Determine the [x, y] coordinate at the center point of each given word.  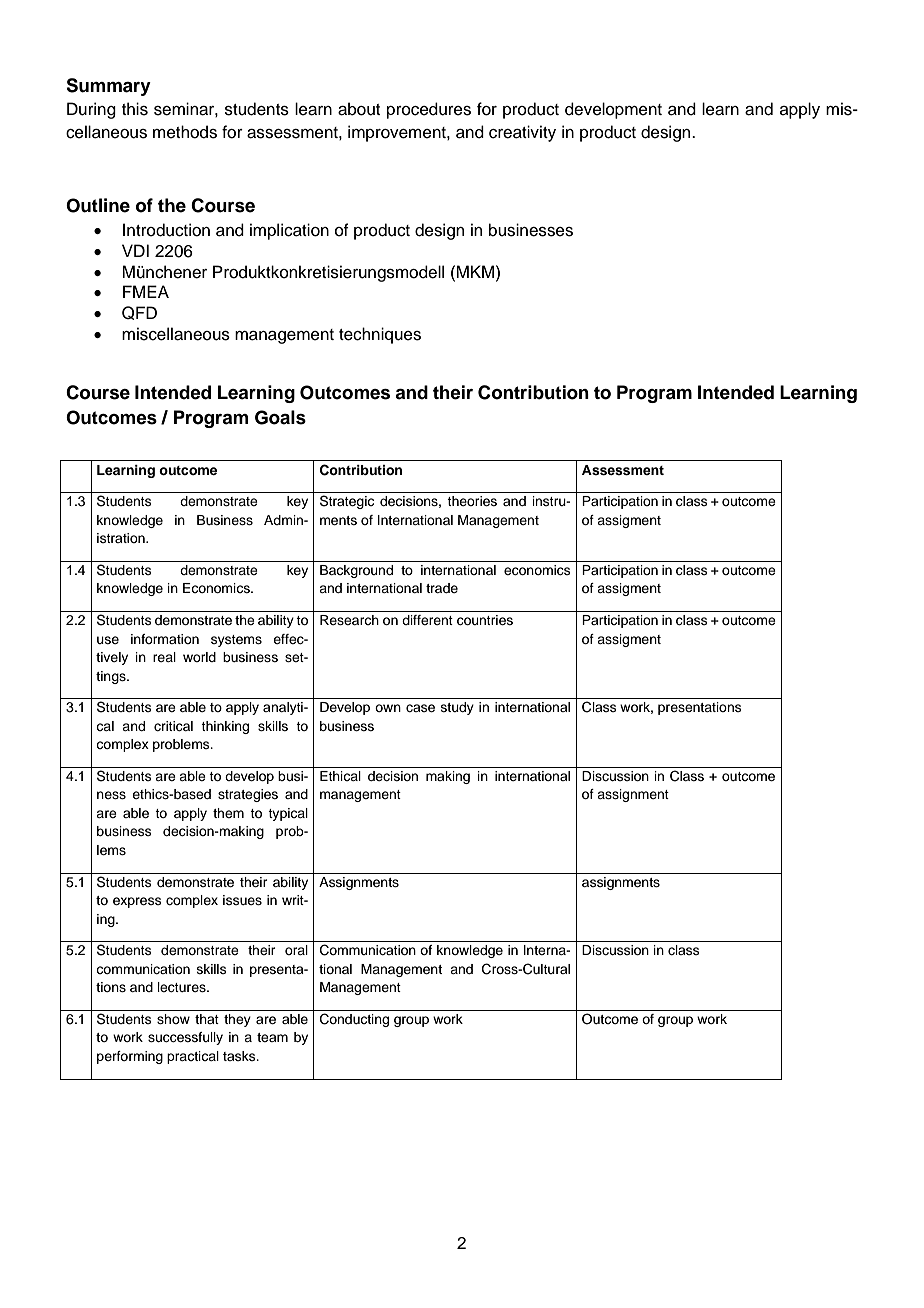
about [359, 109]
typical [288, 814]
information [165, 639]
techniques [380, 335]
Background [356, 571]
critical [173, 726]
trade [442, 588]
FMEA [146, 291]
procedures [429, 110]
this [135, 109]
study [457, 708]
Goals [280, 417]
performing [130, 1057]
